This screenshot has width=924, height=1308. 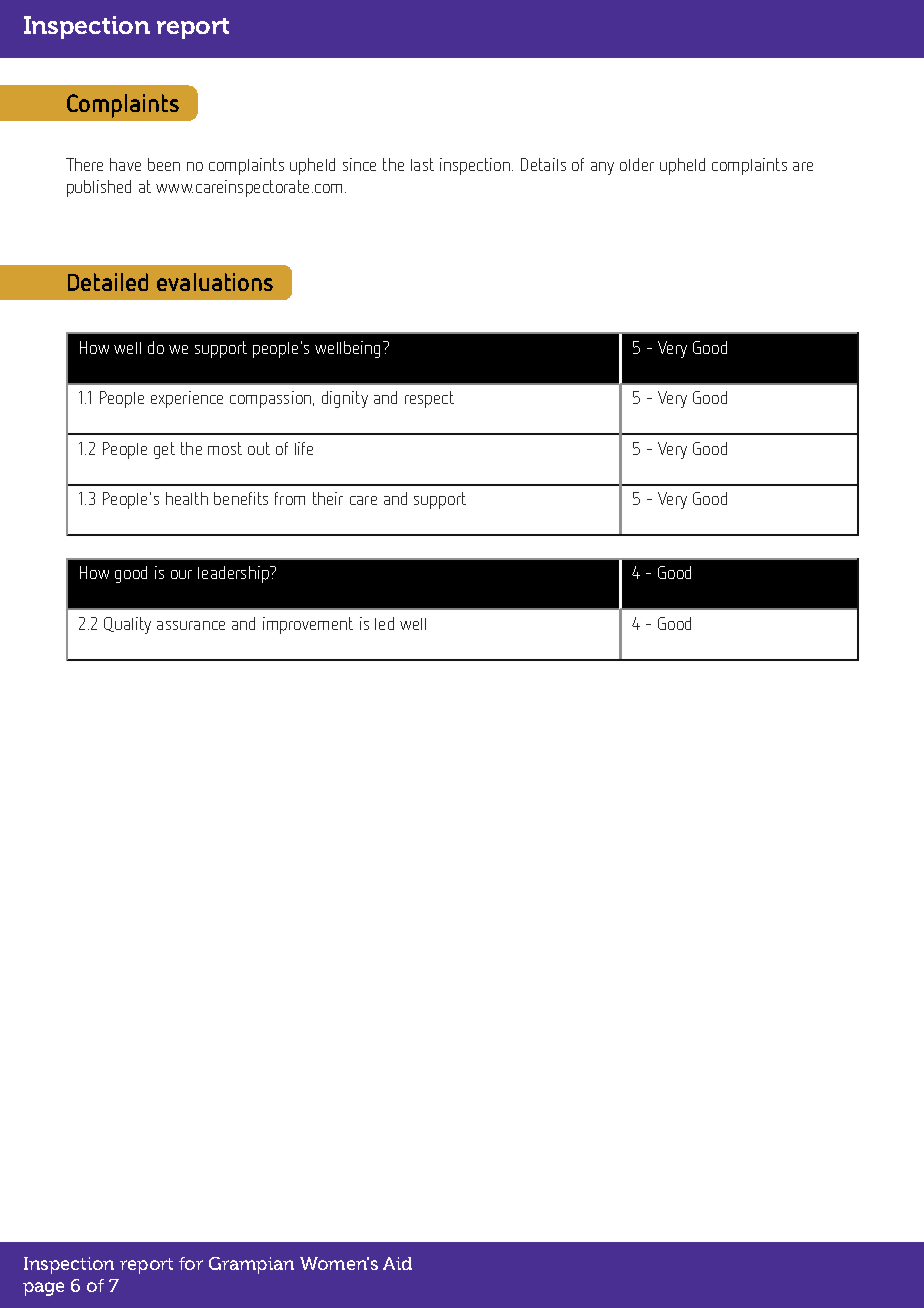 I want to click on improvement, so click(x=308, y=625).
